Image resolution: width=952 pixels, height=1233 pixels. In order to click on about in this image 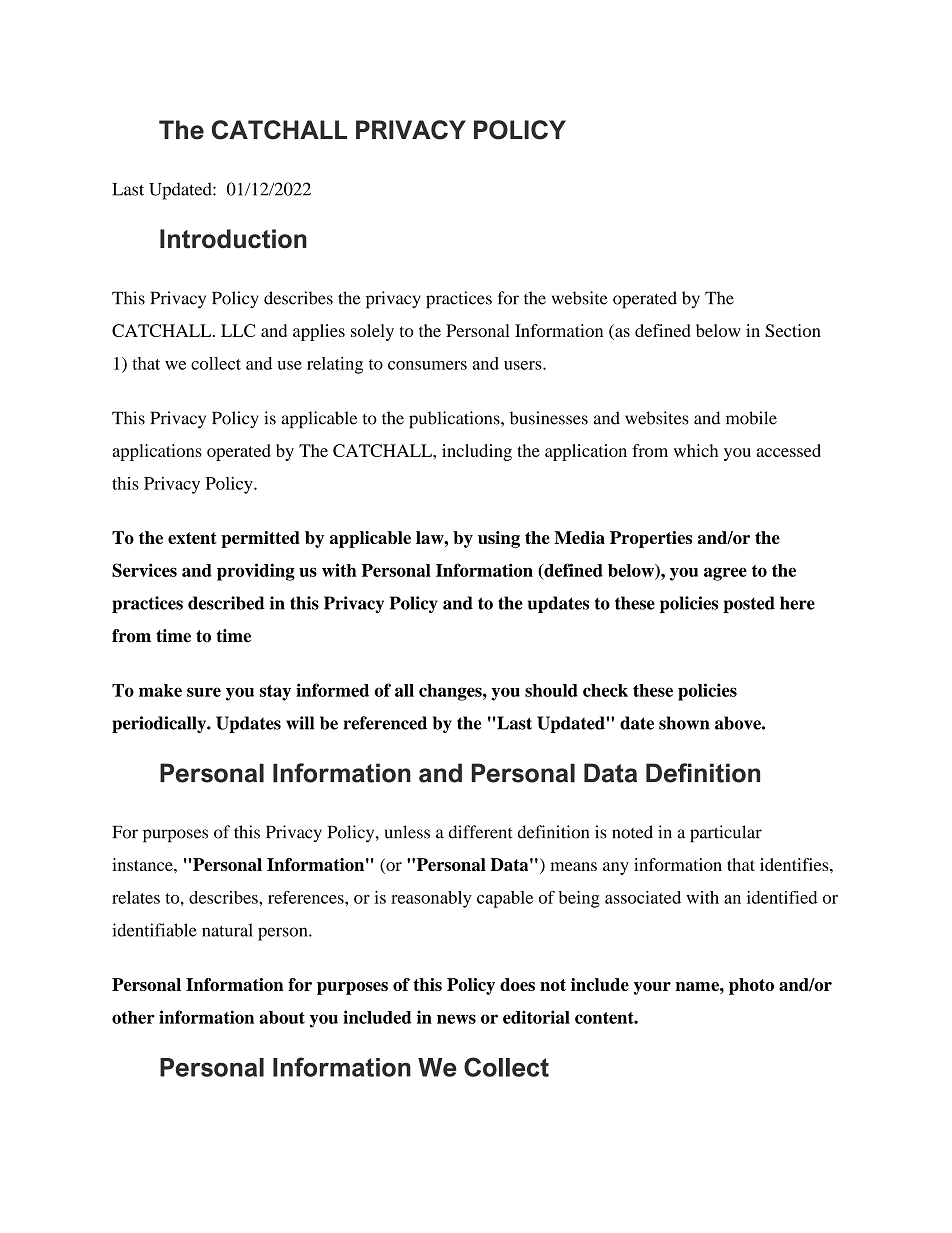, I will do `click(282, 1017)`.
